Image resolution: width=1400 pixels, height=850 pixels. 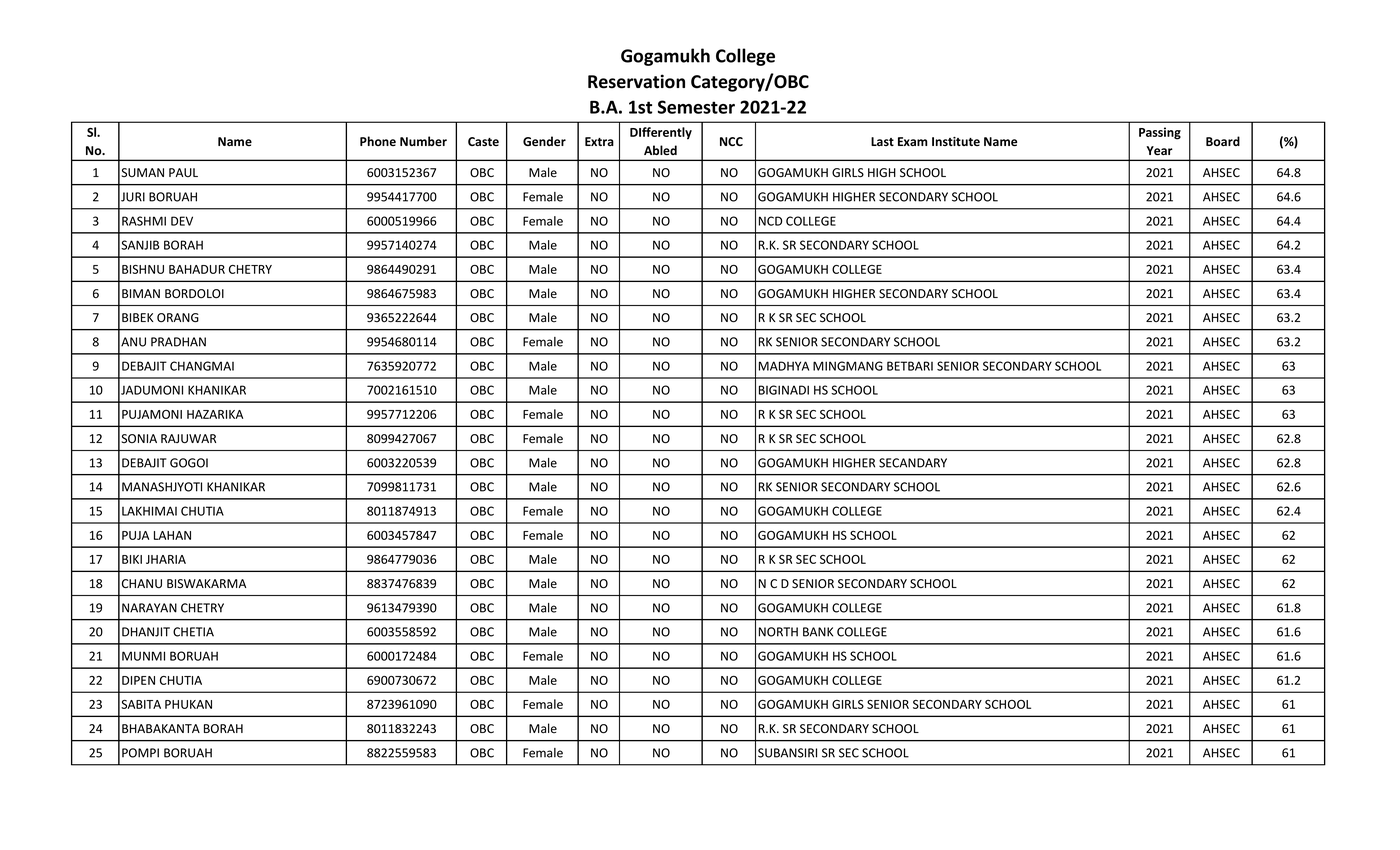 What do you see at coordinates (696, 107) in the screenshot?
I see `Semester` at bounding box center [696, 107].
